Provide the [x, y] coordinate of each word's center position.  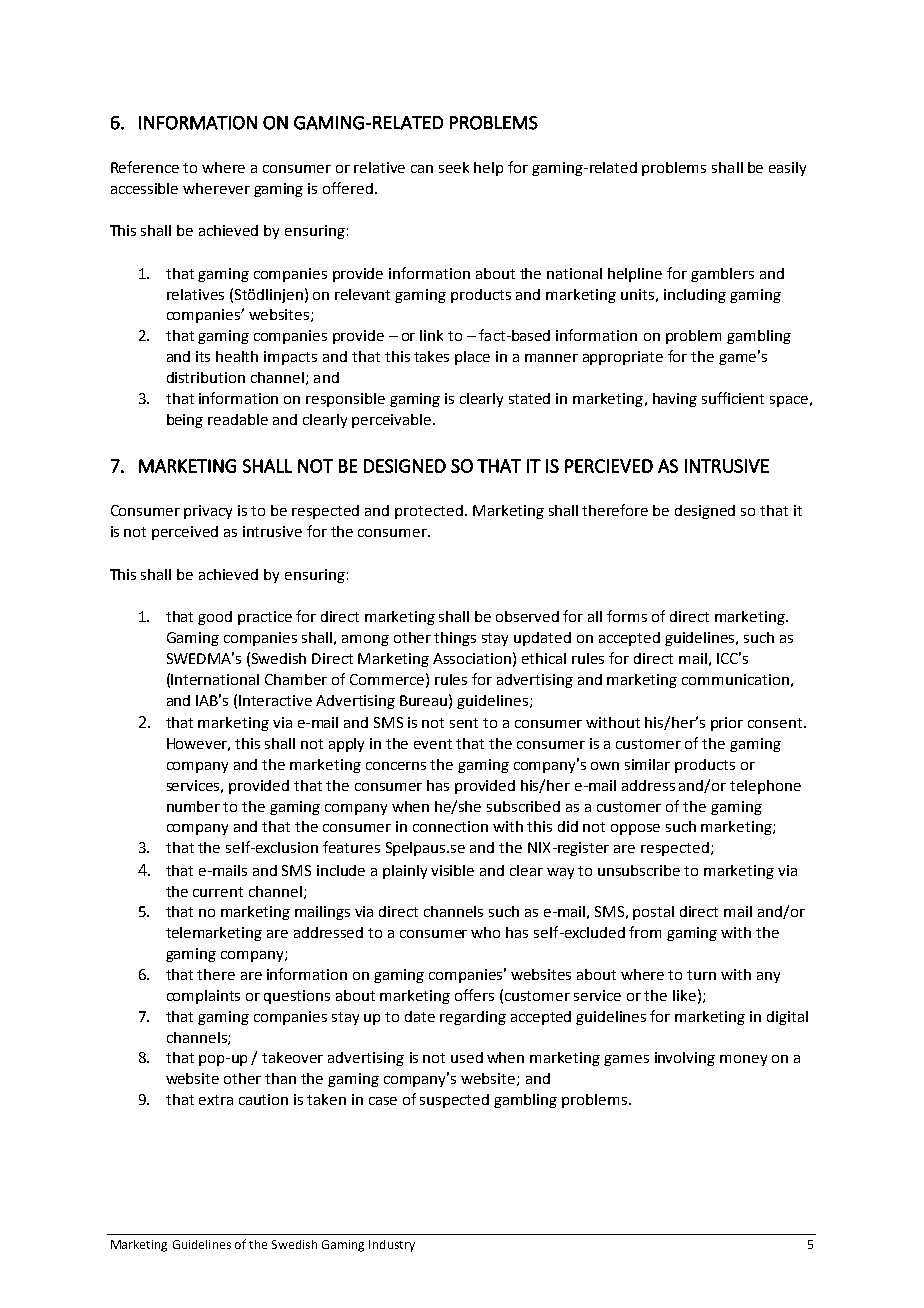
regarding [473, 1018]
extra [216, 1100]
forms [627, 616]
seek [454, 167]
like [684, 995]
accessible [144, 188]
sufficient [733, 398]
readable [238, 419]
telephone [765, 787]
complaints [203, 997]
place [472, 358]
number [193, 806]
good [215, 618]
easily [787, 169]
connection [450, 826]
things [455, 639]
